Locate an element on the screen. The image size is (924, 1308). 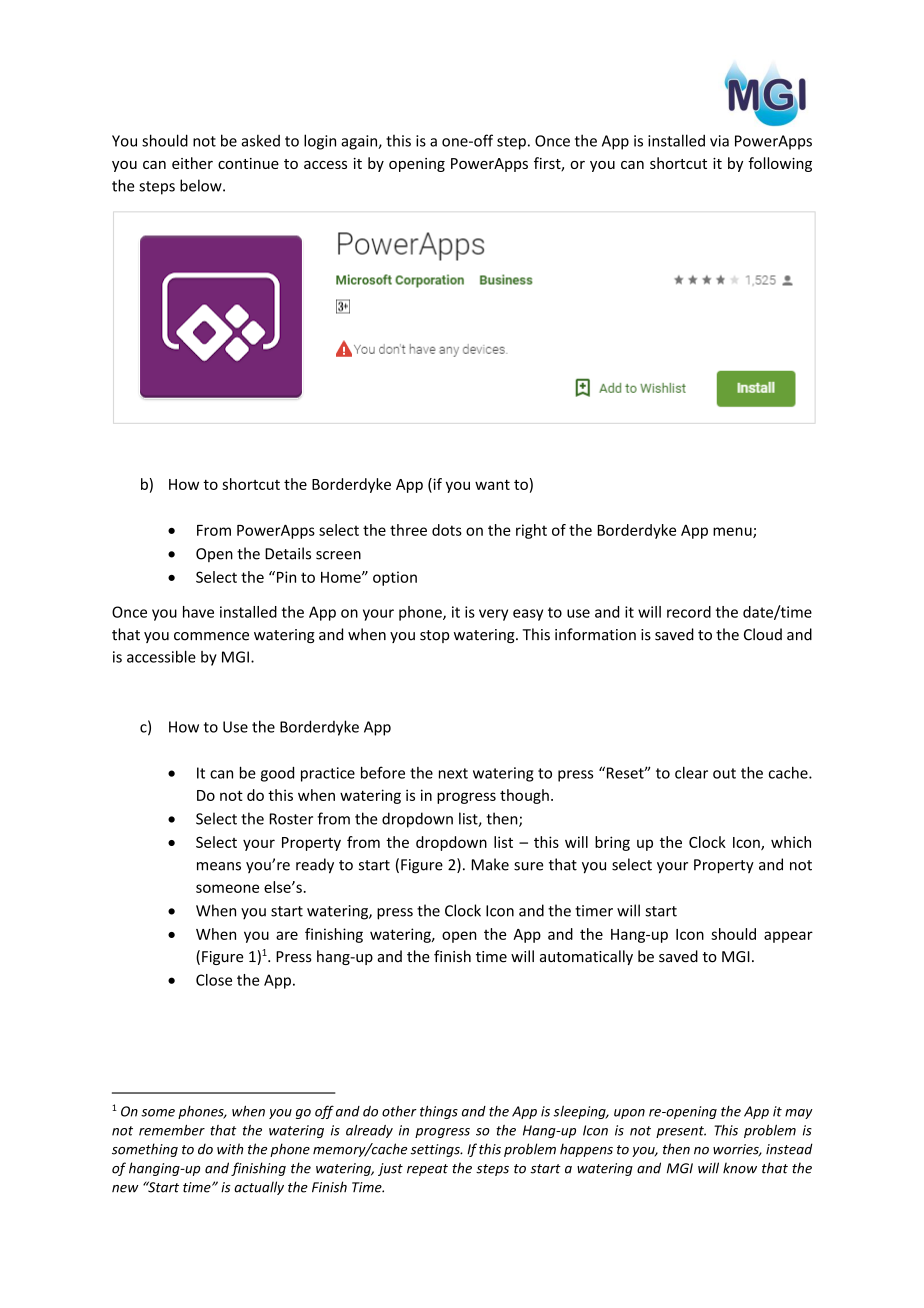
repeat is located at coordinates (427, 1170).
